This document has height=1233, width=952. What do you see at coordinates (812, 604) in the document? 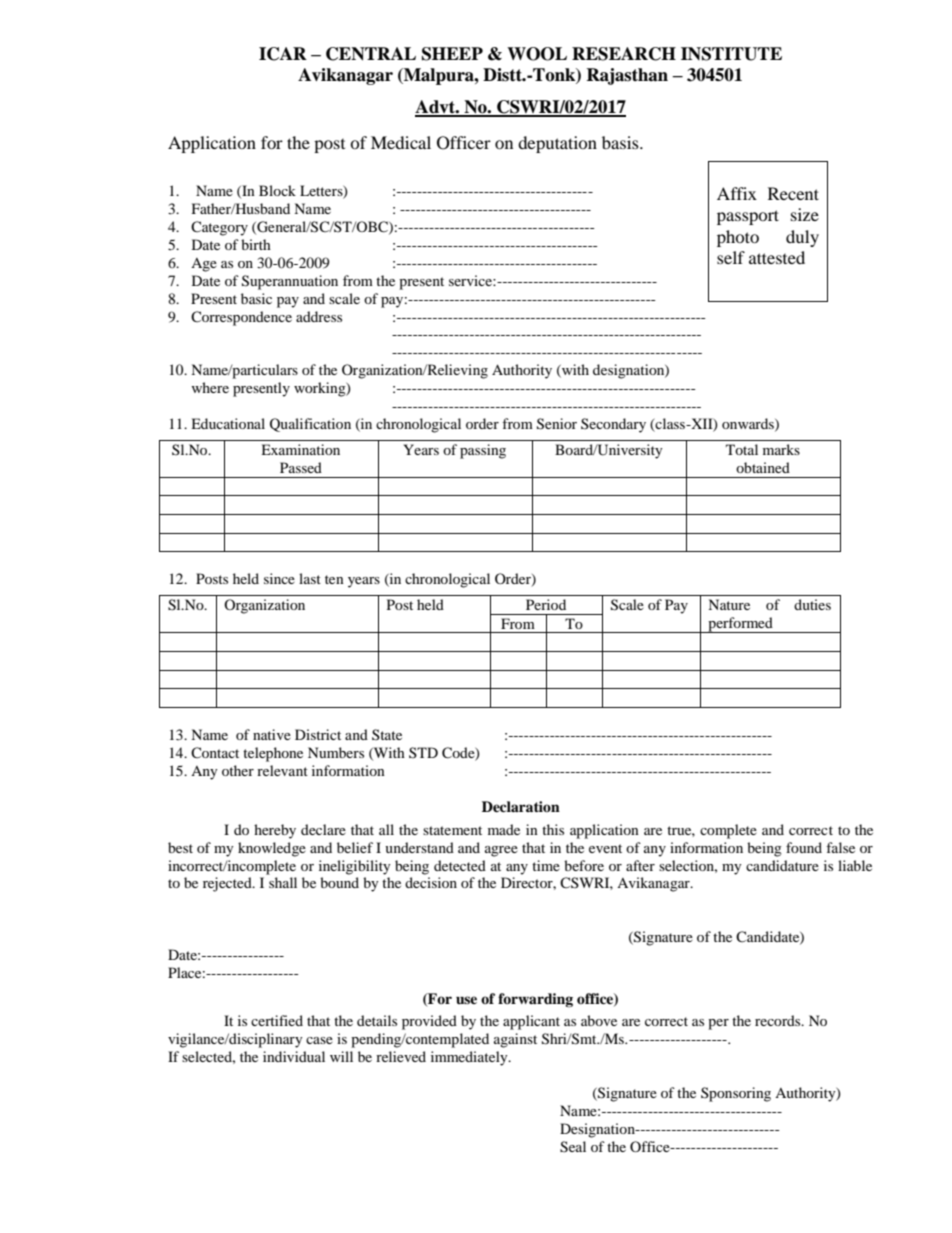
I see `duties` at bounding box center [812, 604].
